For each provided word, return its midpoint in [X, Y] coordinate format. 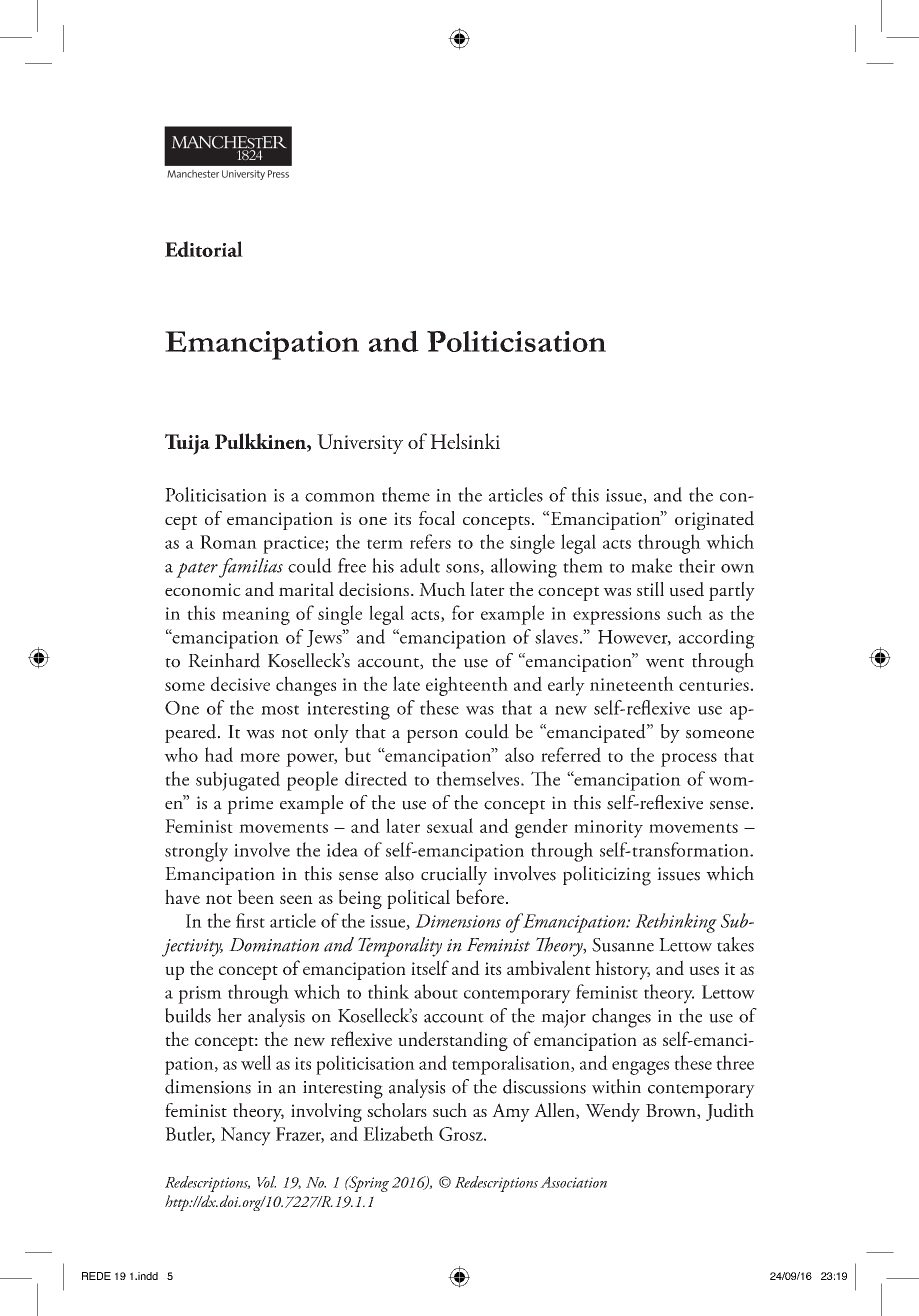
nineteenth [632, 683]
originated [714, 520]
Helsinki [465, 441]
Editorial [204, 249]
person [432, 736]
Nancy [246, 1136]
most [280, 710]
